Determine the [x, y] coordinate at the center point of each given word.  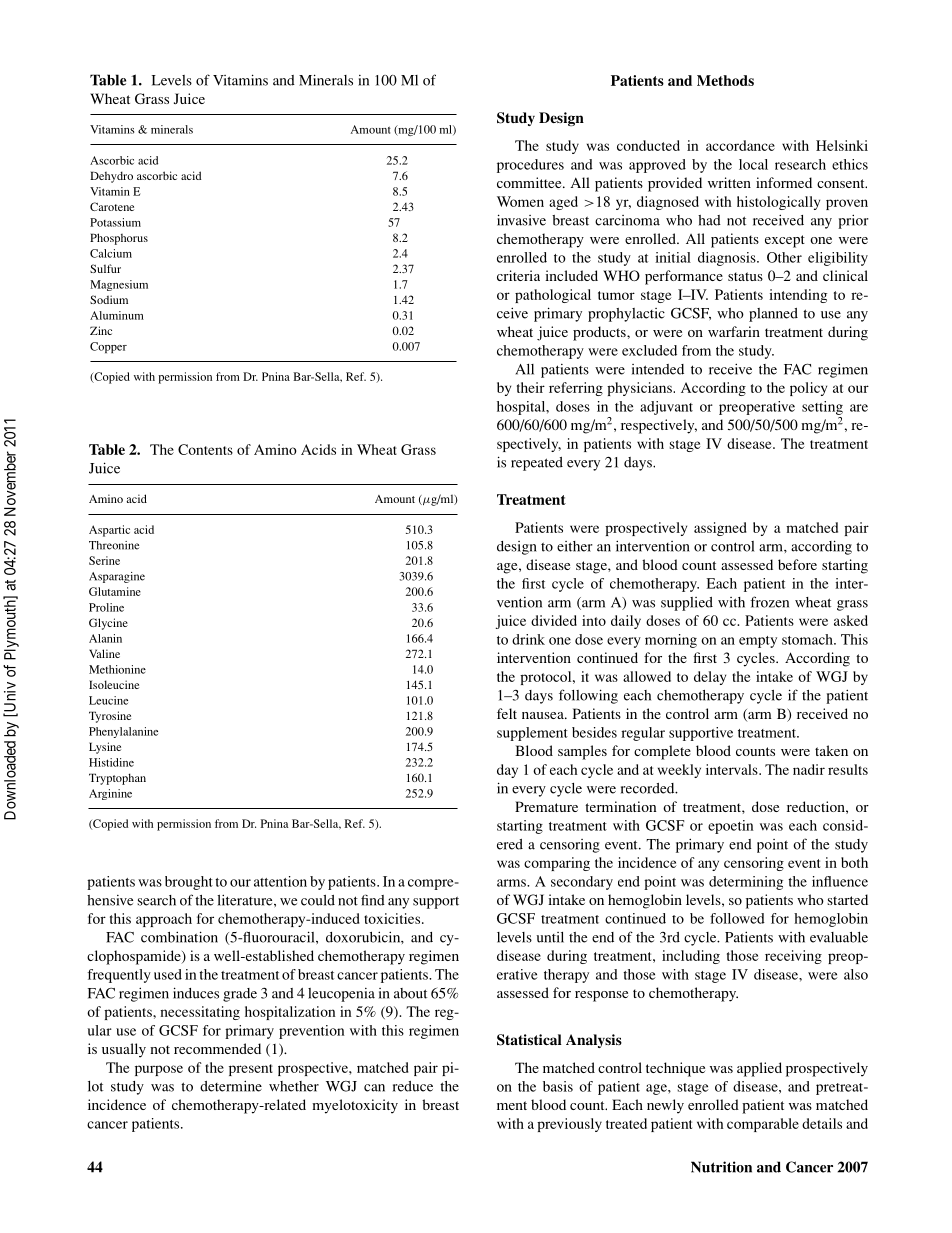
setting [822, 408]
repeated [537, 464]
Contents [205, 449]
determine [231, 1086]
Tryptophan [117, 779]
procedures [530, 166]
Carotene [112, 206]
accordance [740, 145]
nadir [809, 769]
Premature [546, 806]
